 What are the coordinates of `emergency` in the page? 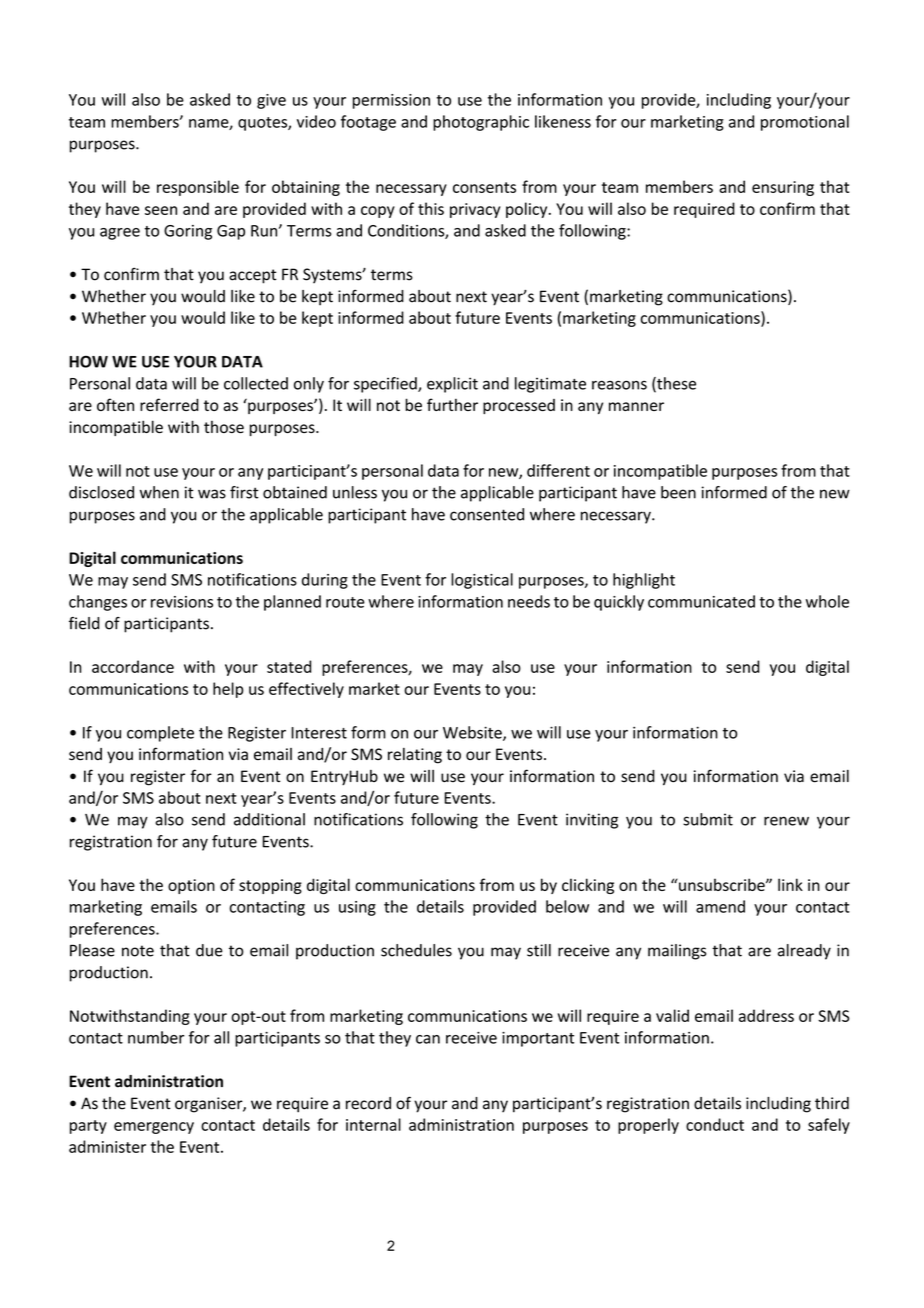 It's located at (154, 1128).
